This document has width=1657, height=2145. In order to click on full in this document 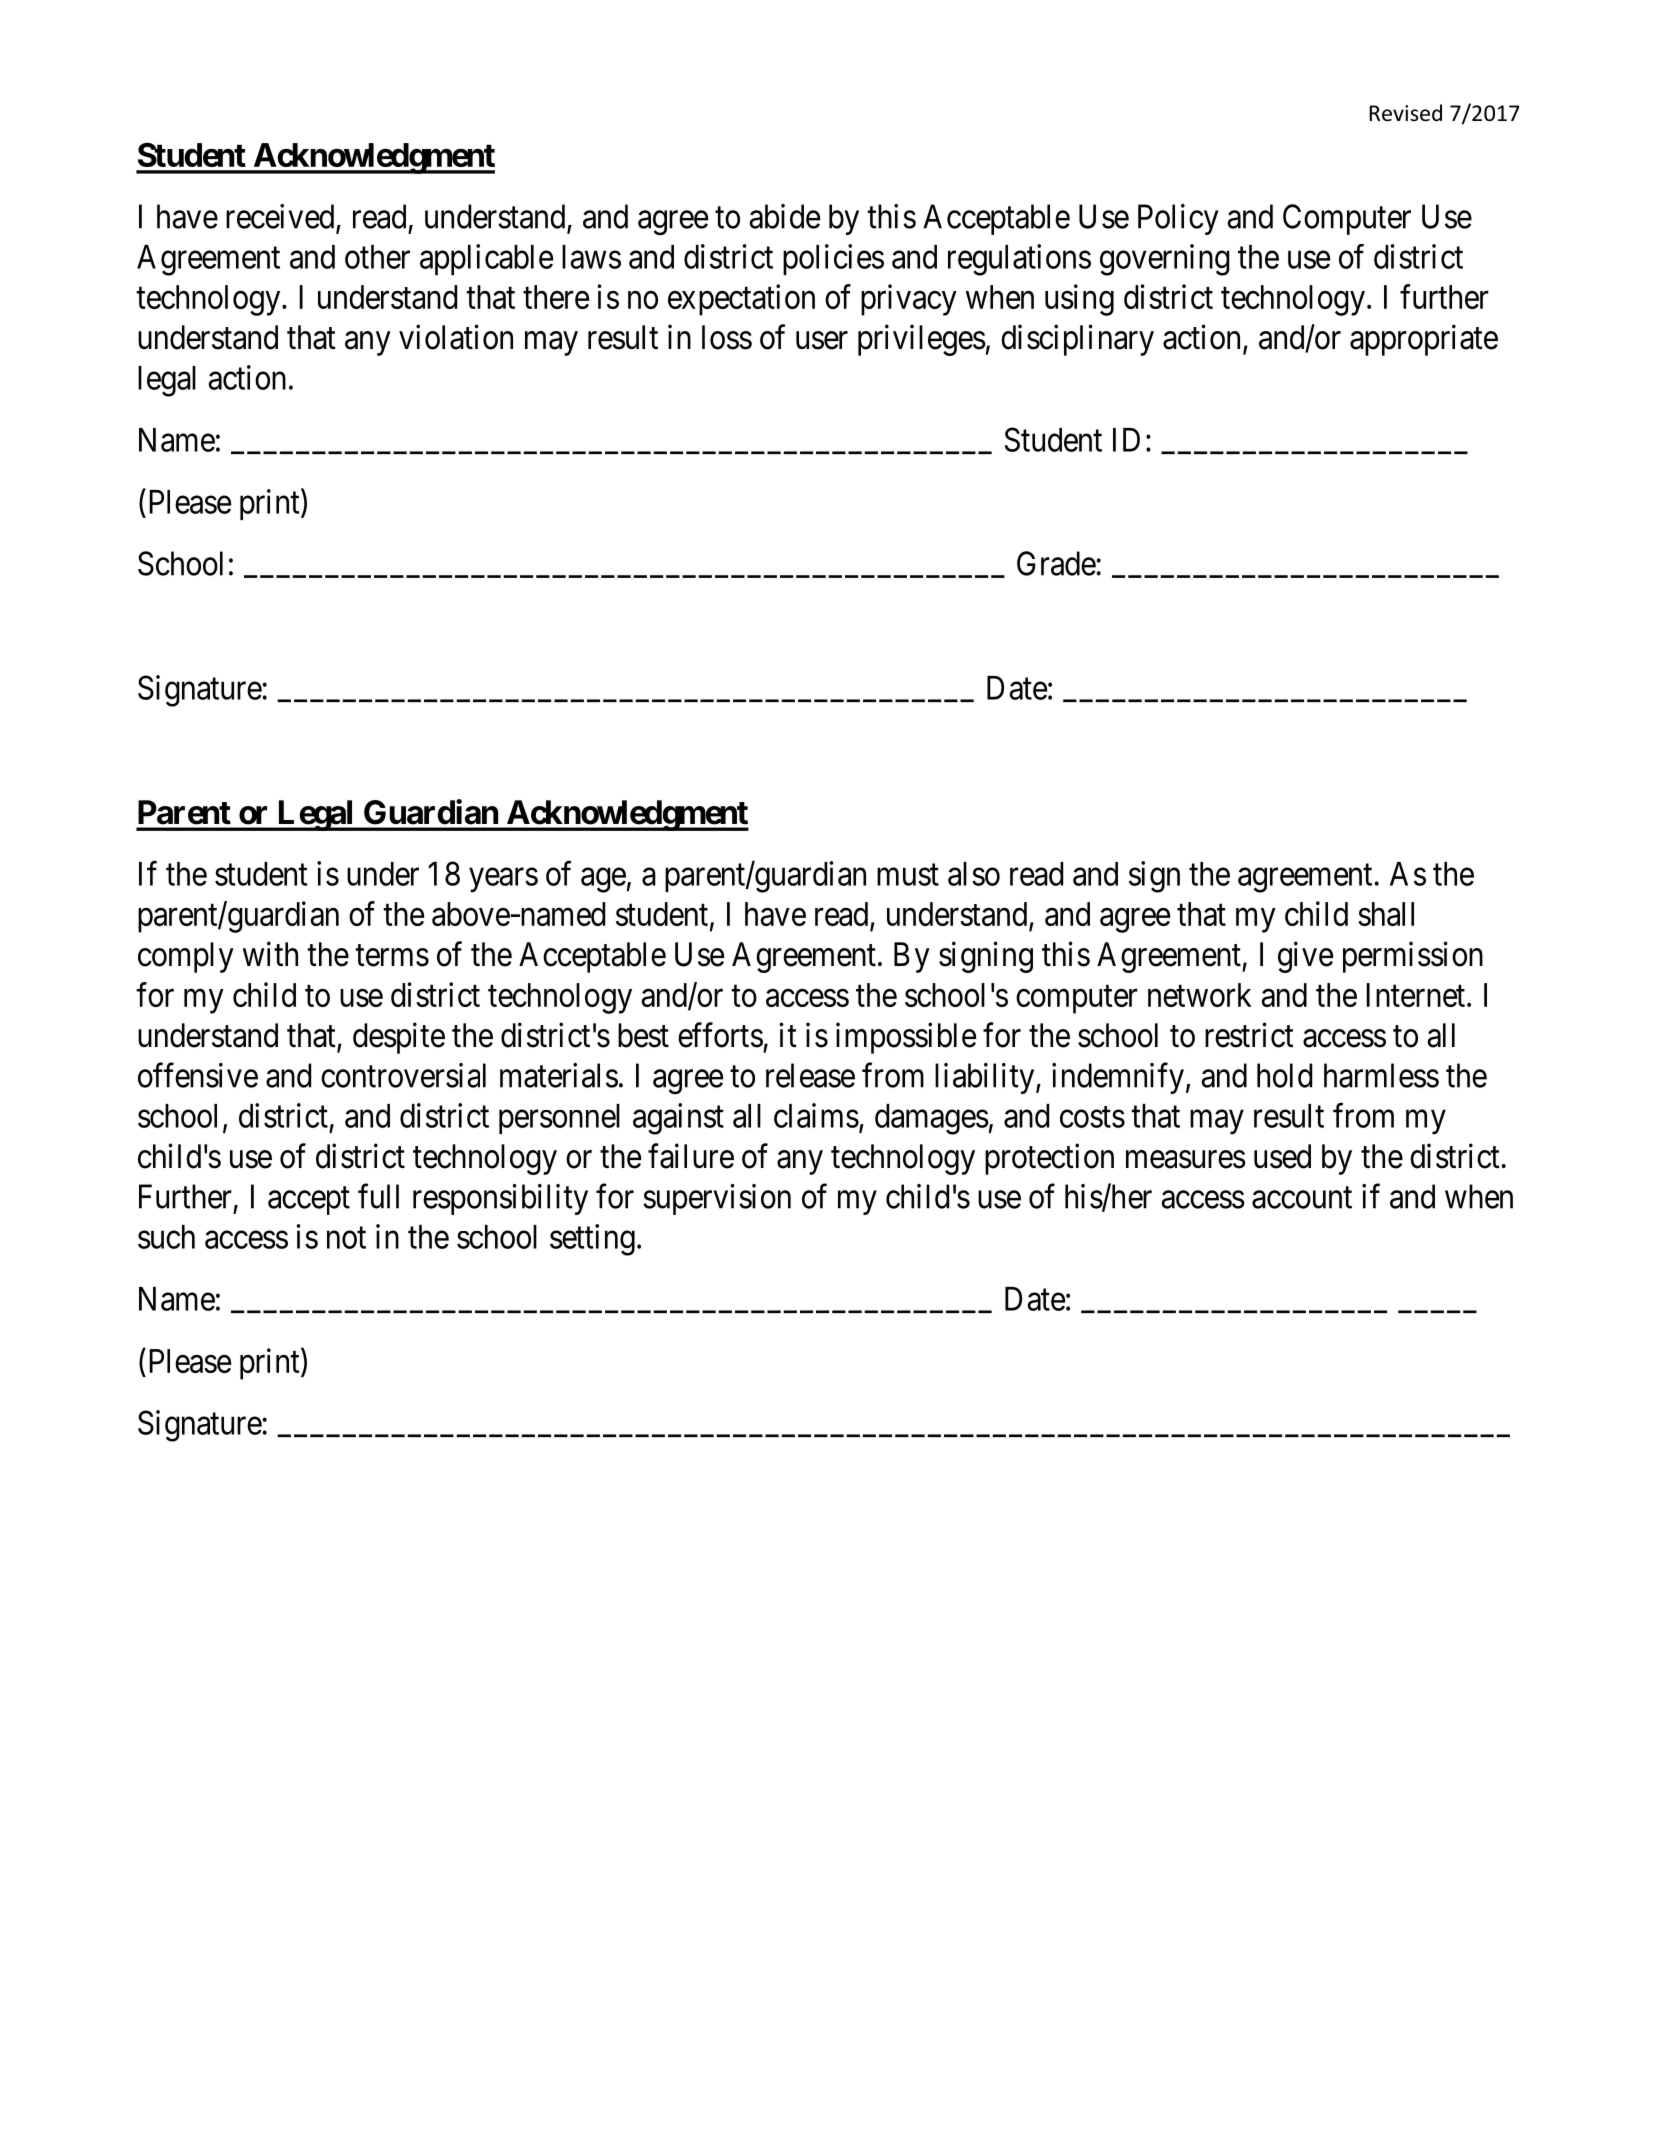, I will do `click(378, 1196)`.
